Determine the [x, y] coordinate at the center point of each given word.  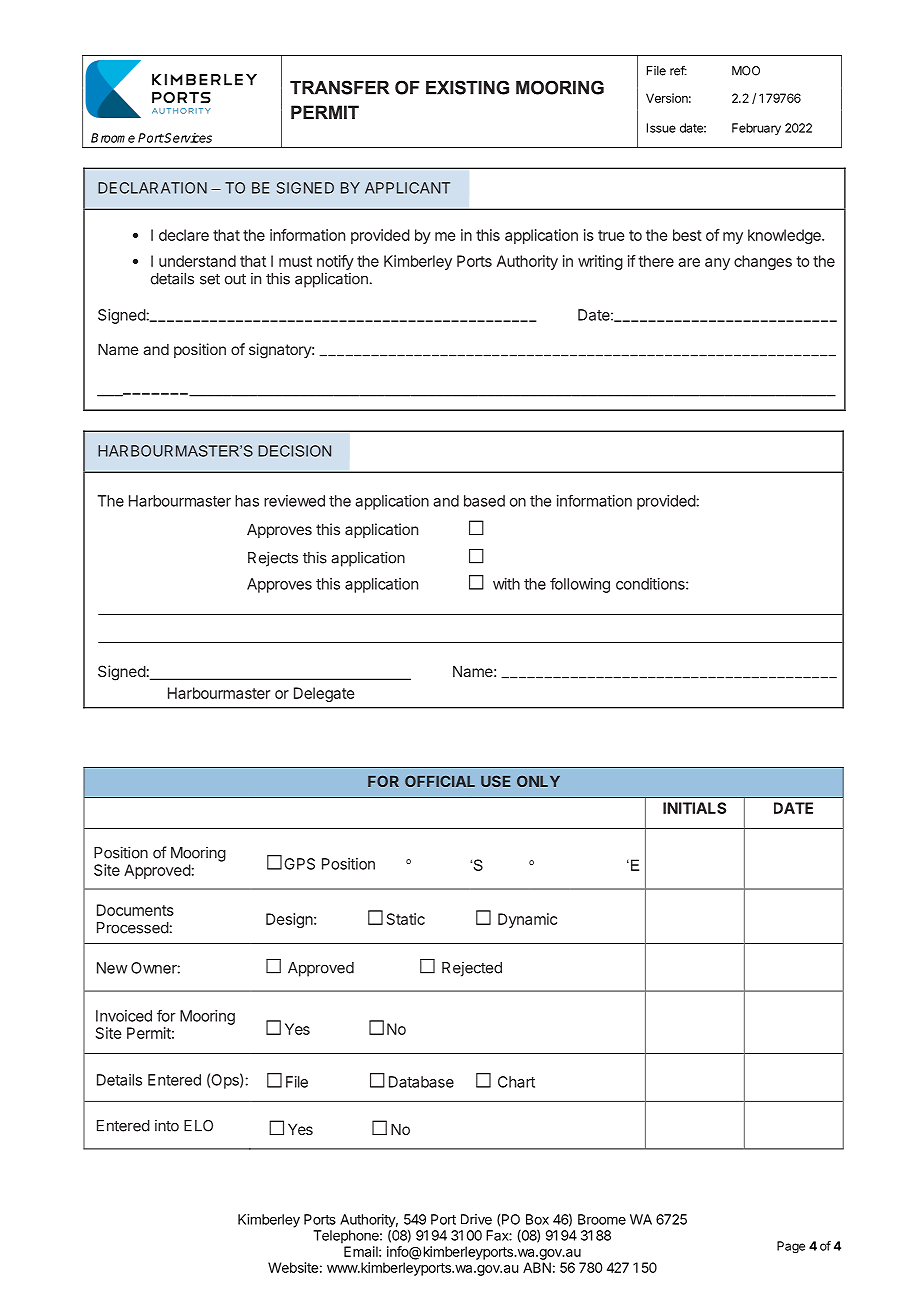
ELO [198, 1126]
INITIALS [694, 808]
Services [187, 138]
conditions [651, 584]
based [484, 501]
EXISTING [467, 87]
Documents [135, 910]
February [756, 129]
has [247, 501]
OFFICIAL [440, 781]
